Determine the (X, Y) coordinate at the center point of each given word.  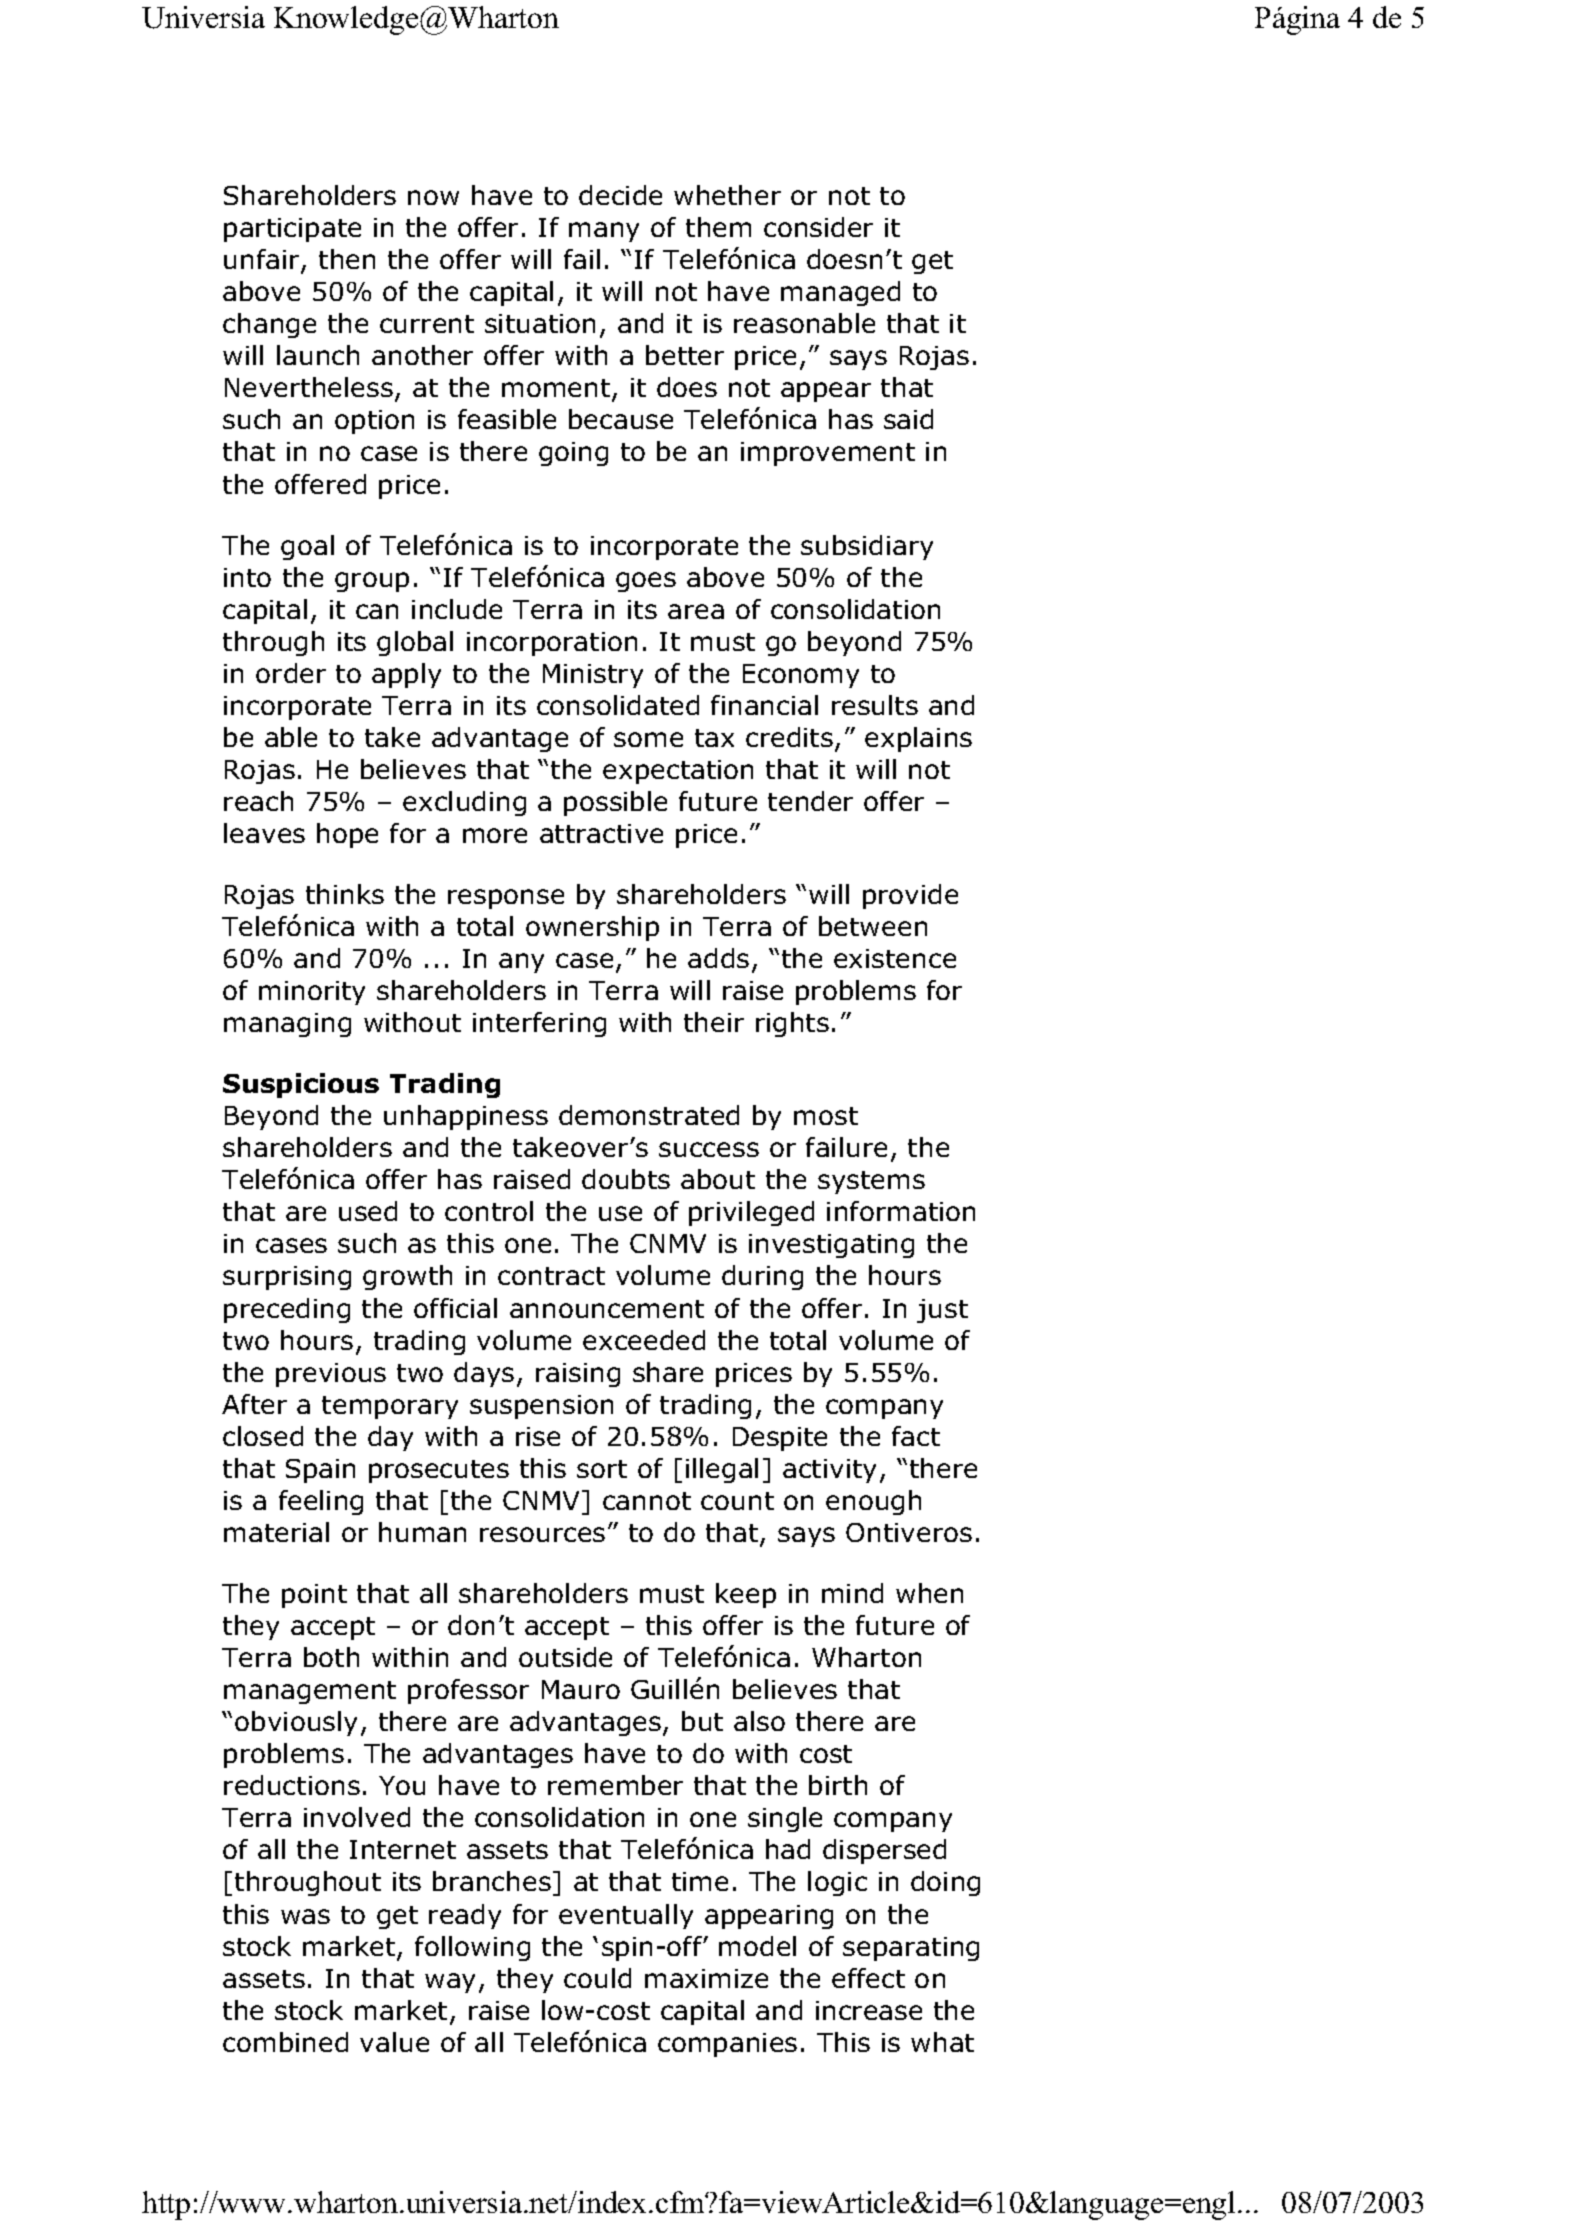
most (826, 1116)
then (347, 259)
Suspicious (301, 1085)
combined (285, 2042)
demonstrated (649, 1115)
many (604, 232)
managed (840, 293)
